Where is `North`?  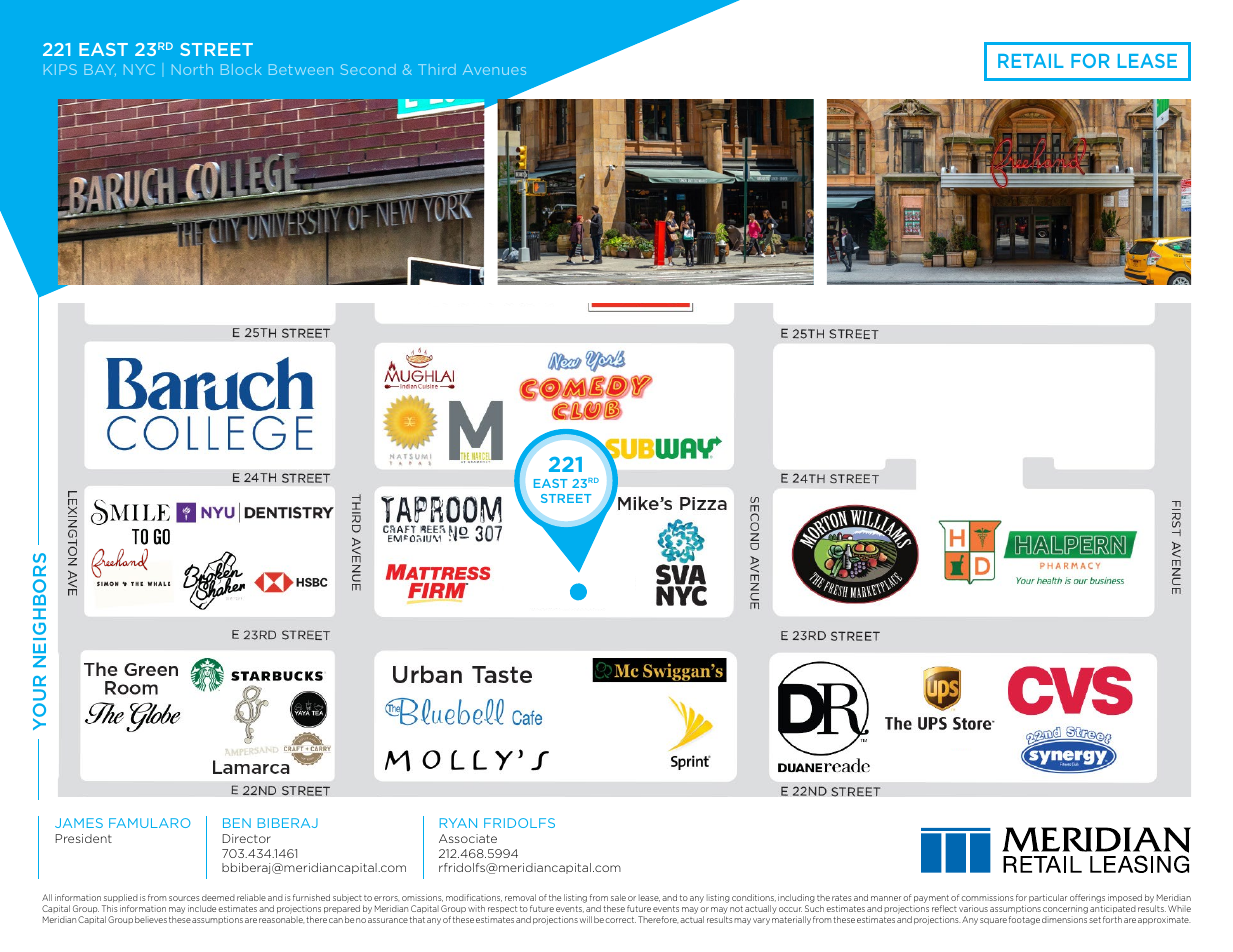
North is located at coordinates (192, 69).
